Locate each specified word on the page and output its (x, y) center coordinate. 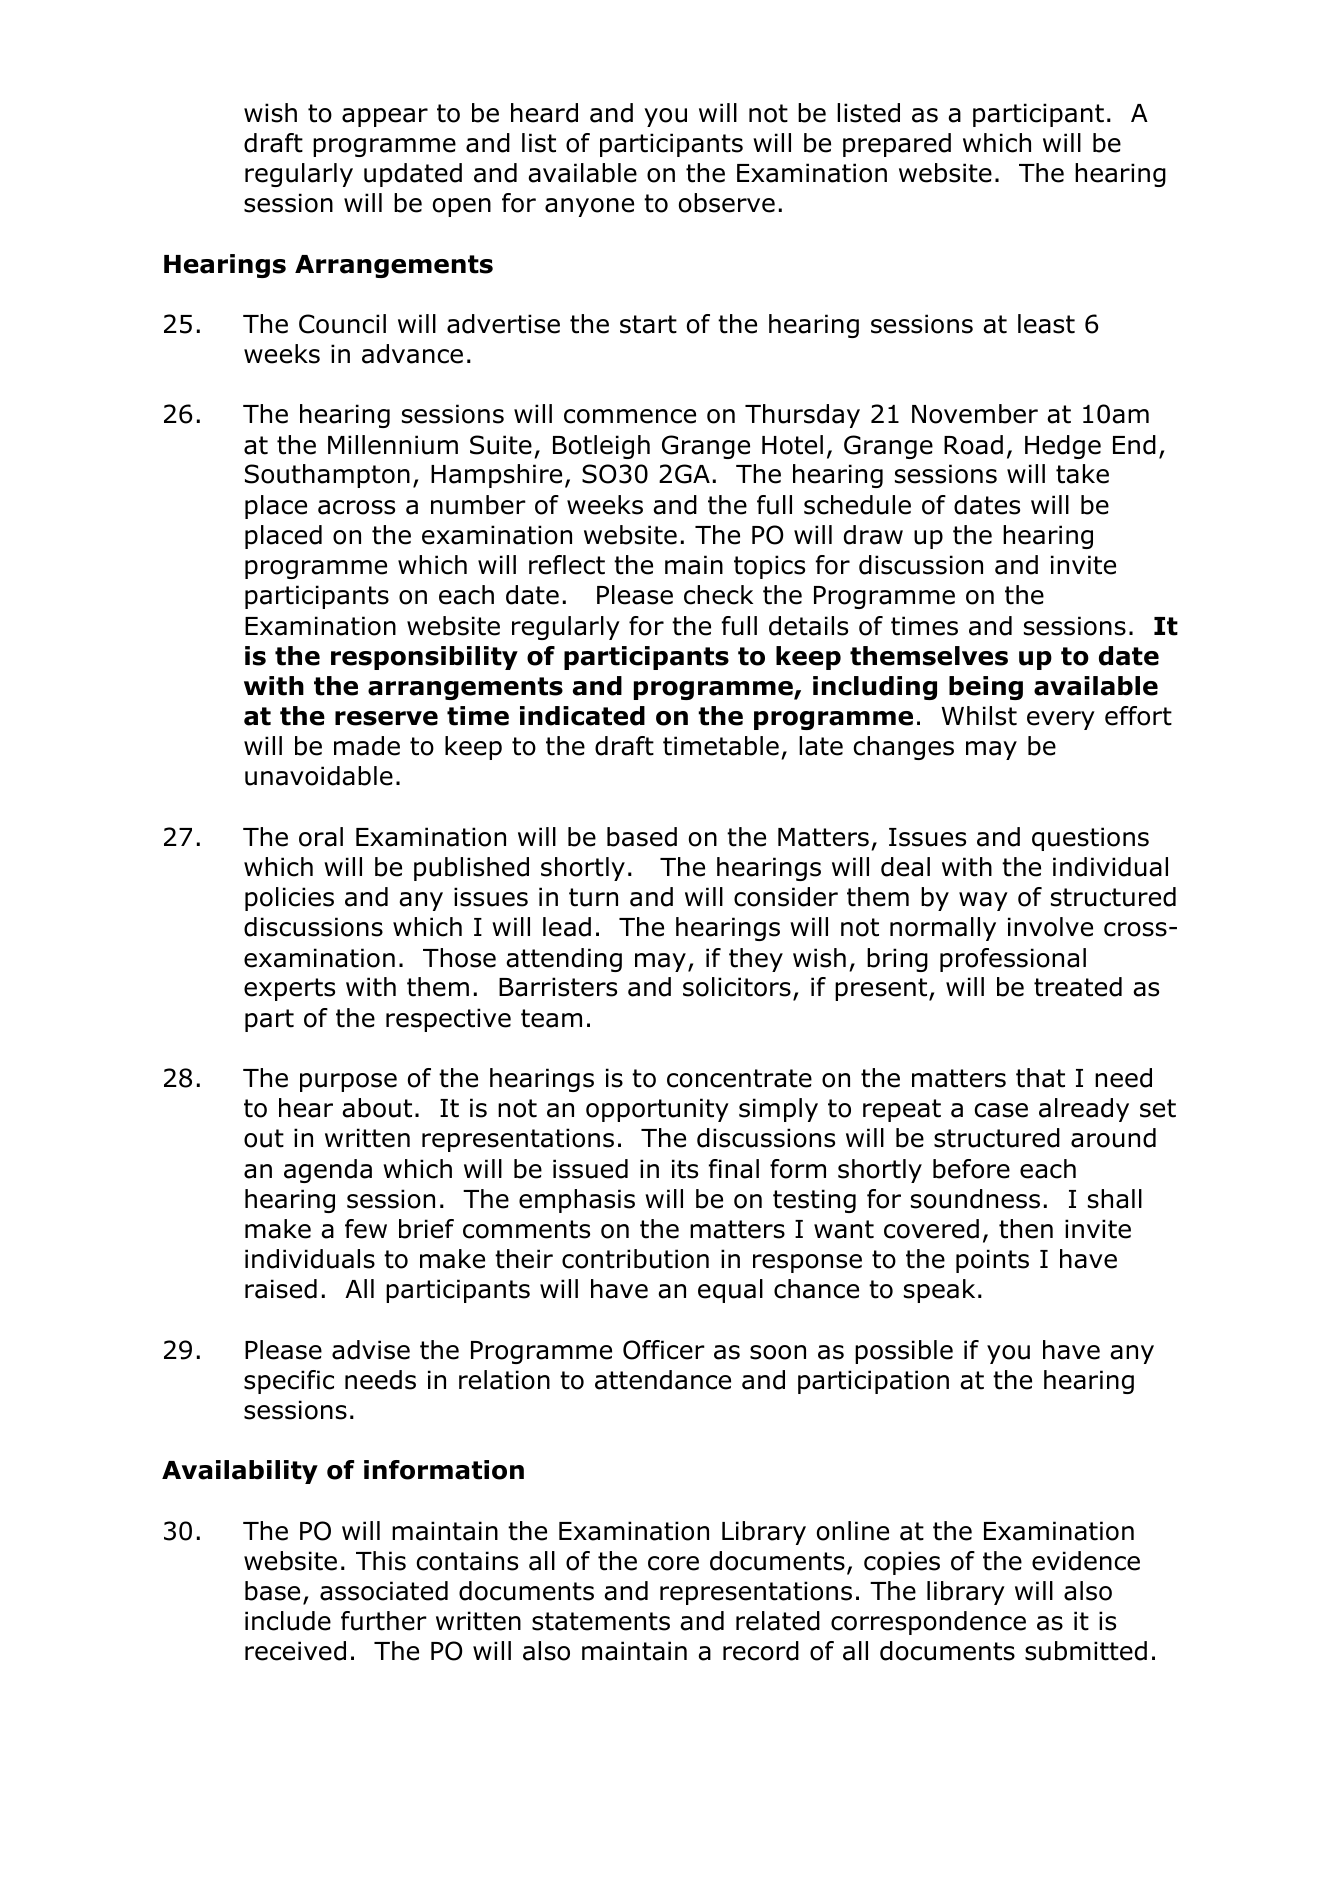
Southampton (327, 476)
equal (730, 1291)
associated (384, 1591)
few (366, 1229)
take (1082, 474)
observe (727, 203)
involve (1050, 927)
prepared (897, 145)
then (1026, 1229)
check (718, 595)
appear (385, 117)
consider (786, 897)
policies (289, 899)
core (673, 1563)
